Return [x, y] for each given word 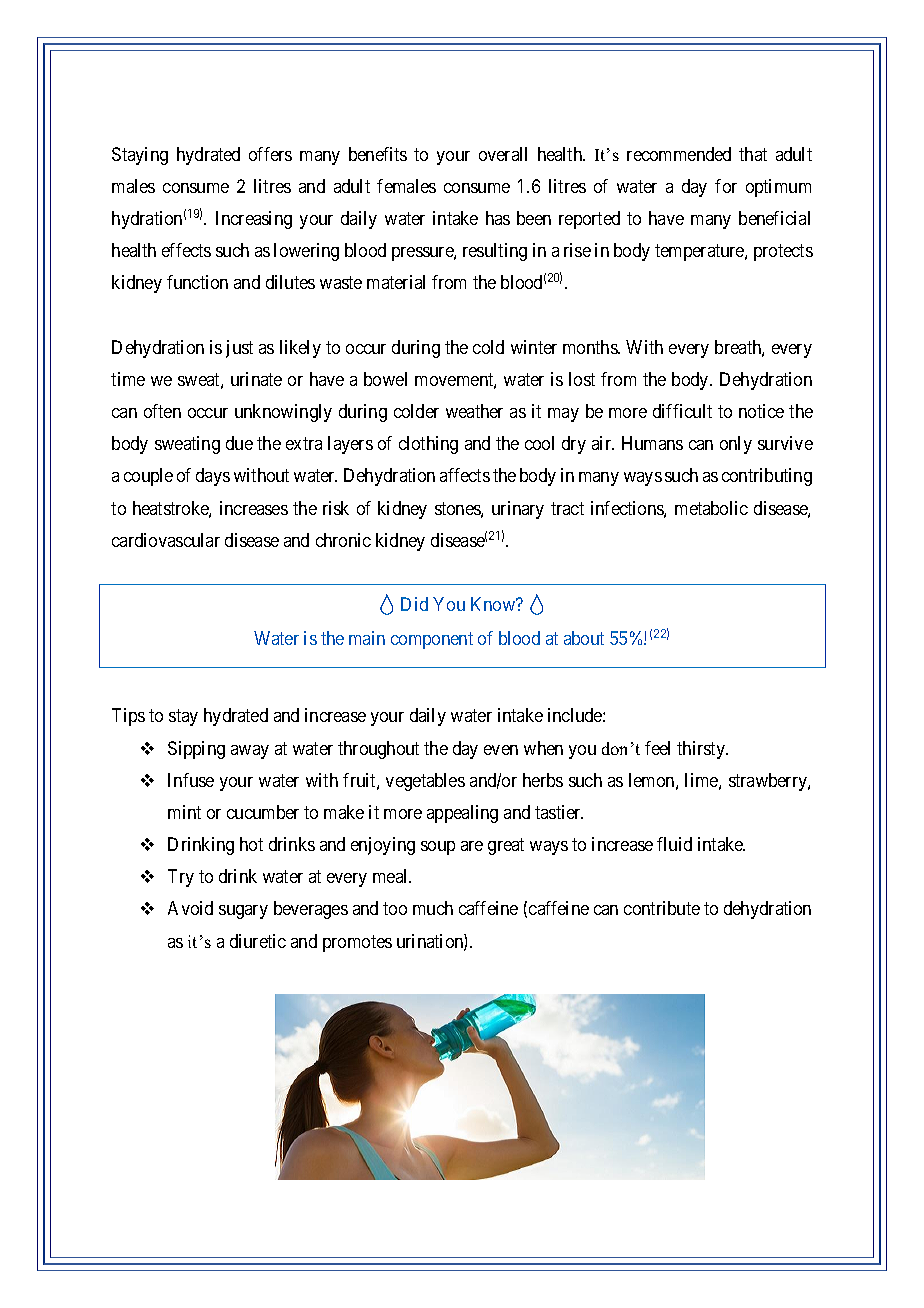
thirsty [702, 750]
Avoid [190, 908]
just [239, 349]
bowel [385, 379]
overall [503, 154]
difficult [682, 411]
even [501, 750]
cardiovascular [166, 540]
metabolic [711, 508]
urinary [518, 510]
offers [270, 154]
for [726, 186]
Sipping [196, 750]
